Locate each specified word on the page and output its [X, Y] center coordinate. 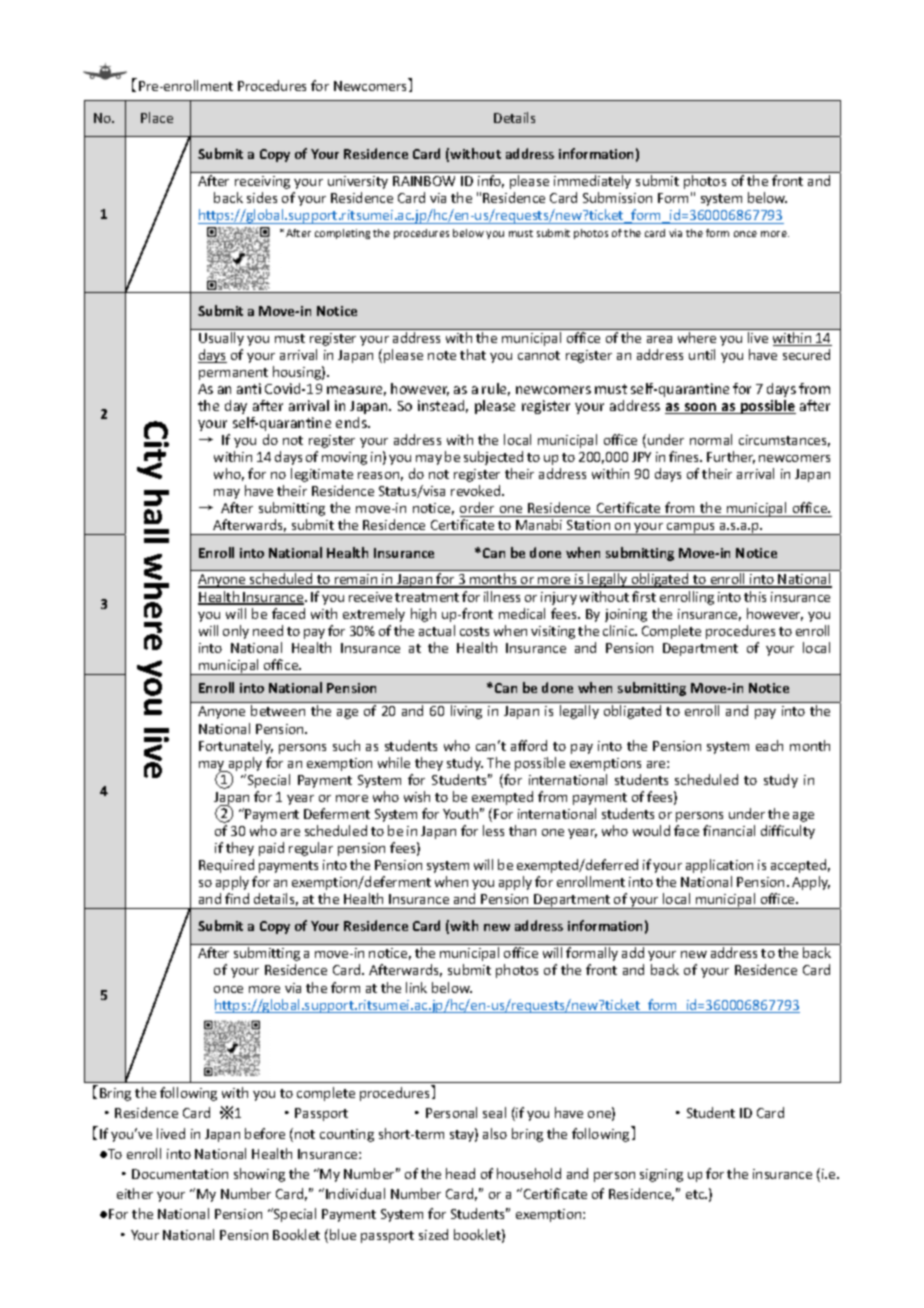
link [416, 987]
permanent [233, 374]
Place [157, 117]
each [769, 745]
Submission [617, 197]
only [236, 632]
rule [496, 389]
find [237, 898]
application [719, 866]
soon [700, 408]
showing [259, 1175]
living [466, 712]
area [659, 339]
